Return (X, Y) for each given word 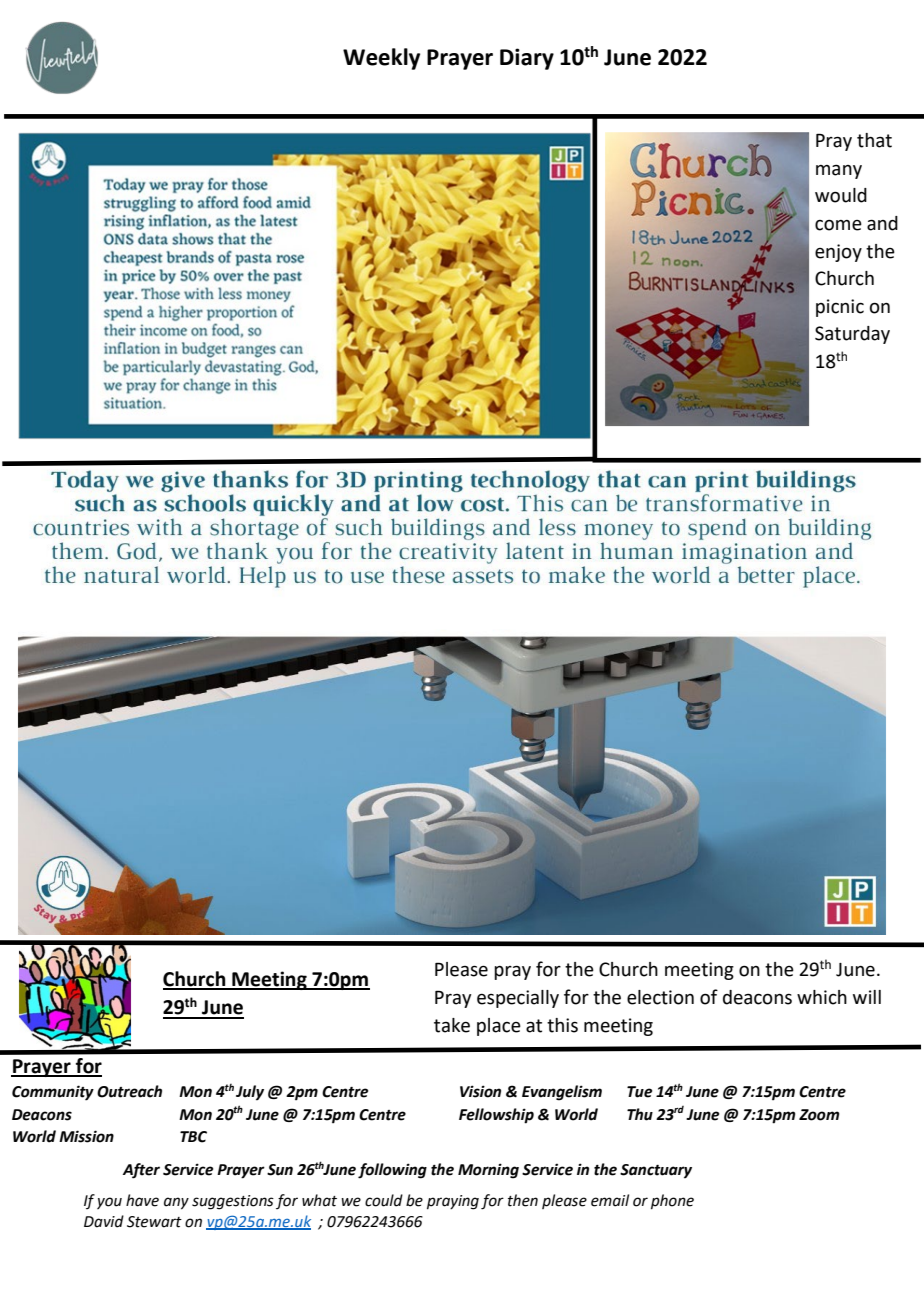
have (142, 1200)
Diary (527, 59)
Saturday (852, 335)
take (452, 1025)
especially (518, 999)
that (874, 140)
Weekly (381, 59)
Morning (488, 1171)
